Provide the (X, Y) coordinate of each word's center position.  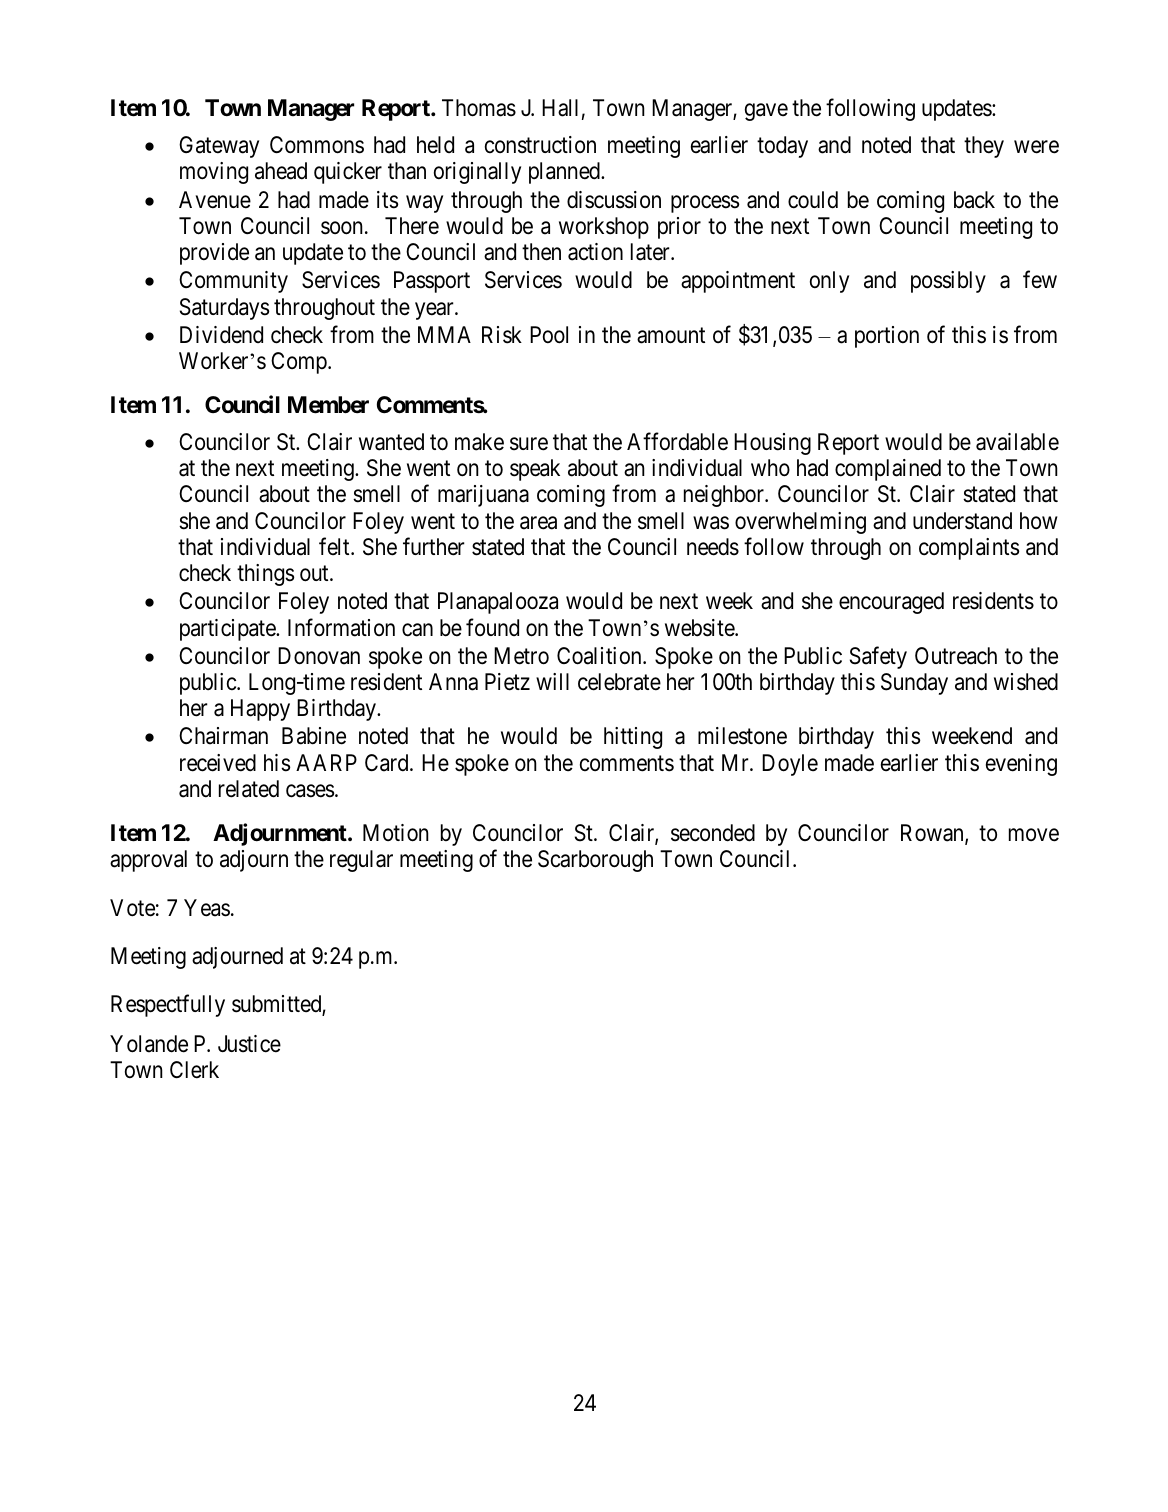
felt (335, 546)
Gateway (219, 147)
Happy (260, 710)
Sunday (914, 684)
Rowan (933, 834)
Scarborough (595, 861)
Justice (249, 1044)
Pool (549, 335)
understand (962, 521)
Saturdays (224, 309)
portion (887, 337)
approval (148, 861)
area (538, 523)
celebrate (619, 682)
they (984, 147)
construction (540, 145)
